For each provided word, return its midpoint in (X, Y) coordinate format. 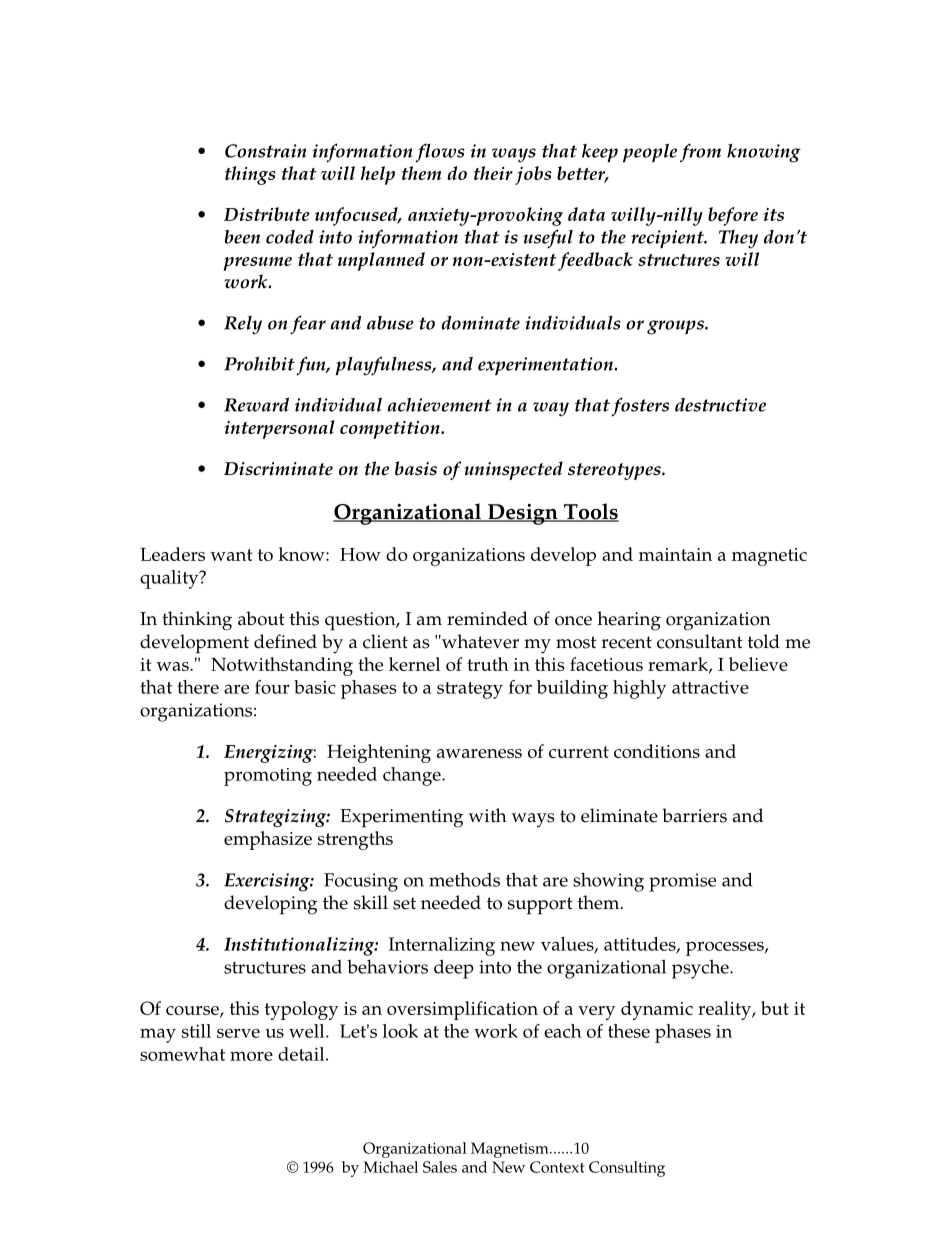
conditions (657, 751)
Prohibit (259, 364)
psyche (701, 969)
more (251, 1056)
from (700, 153)
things (250, 175)
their (493, 173)
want (231, 555)
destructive (720, 405)
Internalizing (441, 946)
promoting (268, 777)
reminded (487, 618)
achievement (440, 405)
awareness (479, 753)
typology (302, 1010)
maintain (675, 554)
